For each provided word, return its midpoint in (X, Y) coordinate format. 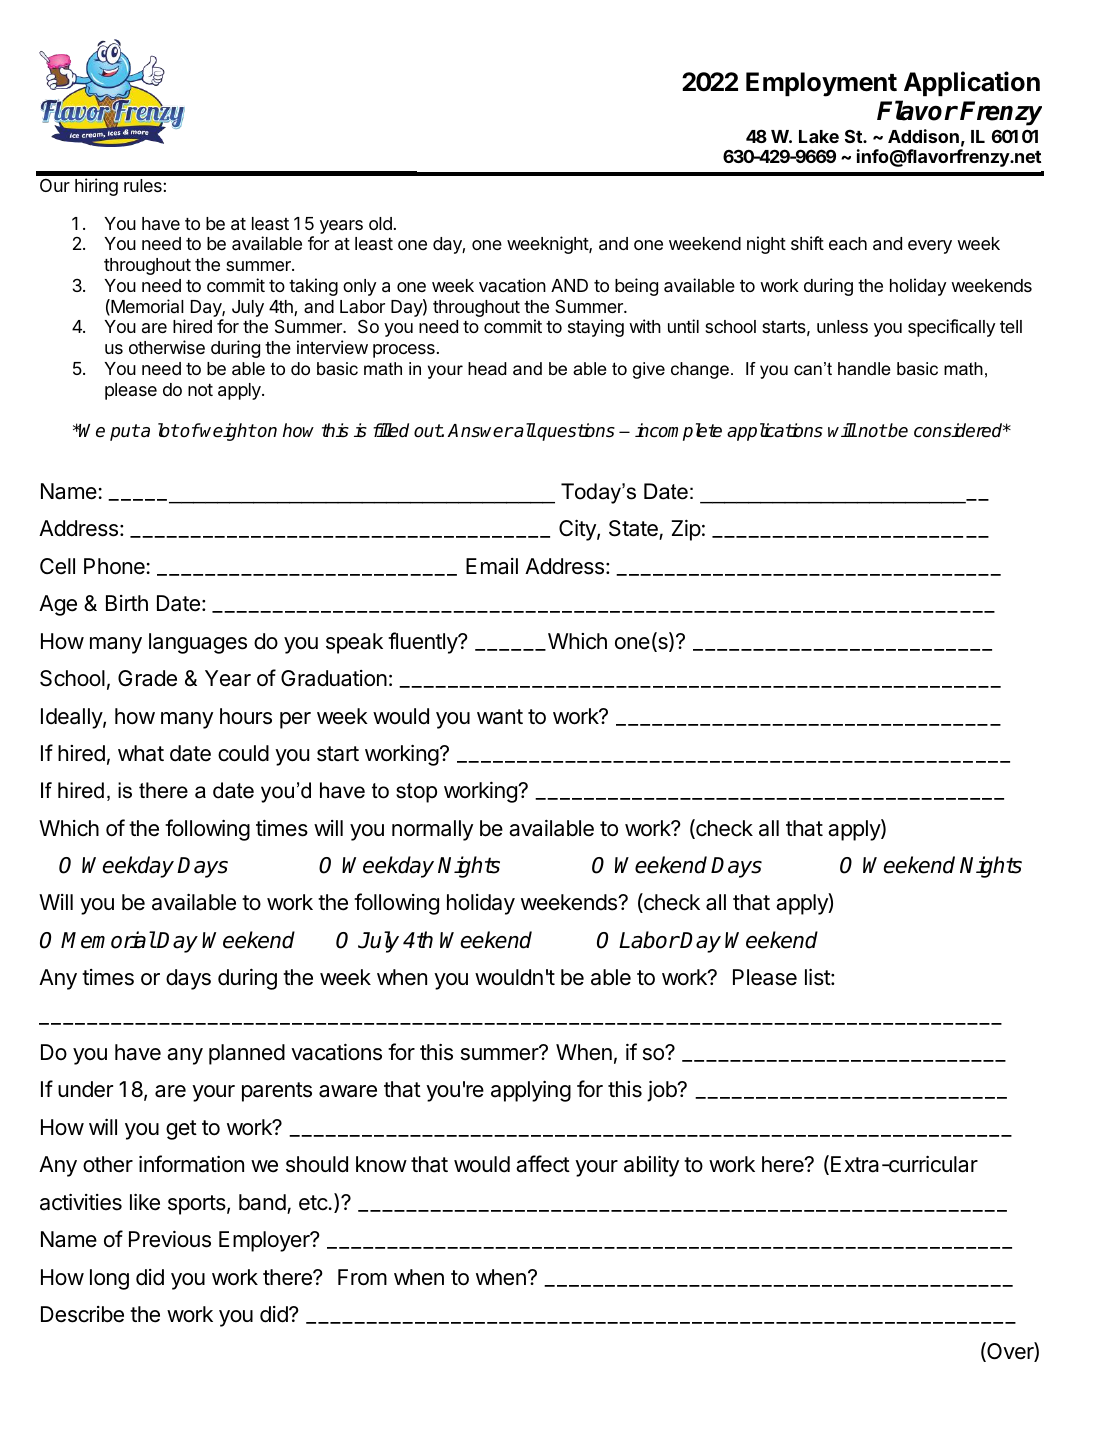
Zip (686, 530)
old (380, 223)
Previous (170, 1239)
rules (144, 185)
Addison (923, 136)
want (500, 717)
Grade (147, 678)
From (362, 1277)
